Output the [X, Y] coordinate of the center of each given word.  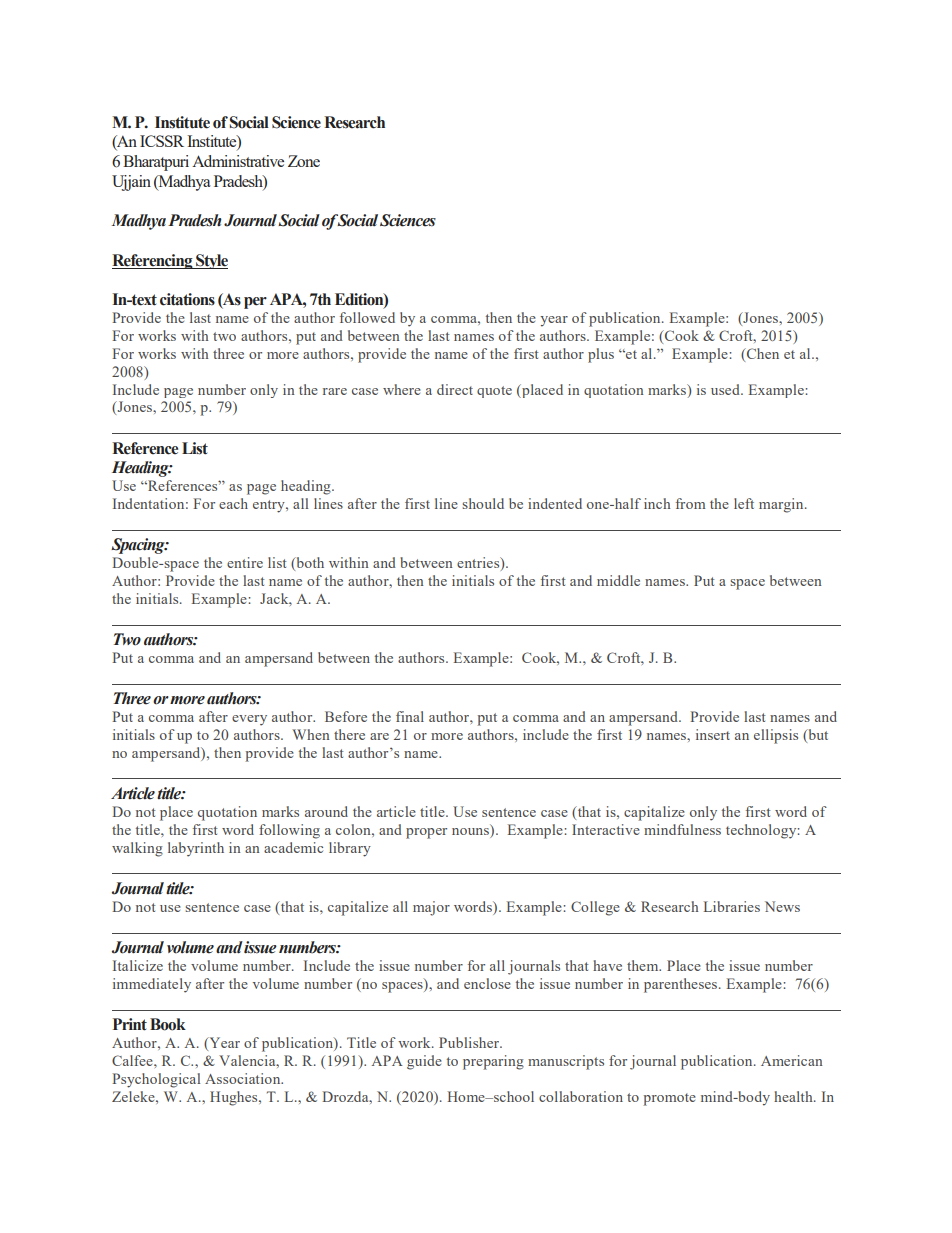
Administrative [238, 161]
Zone [304, 161]
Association [244, 1078]
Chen [762, 353]
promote [669, 1099]
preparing [493, 1062]
